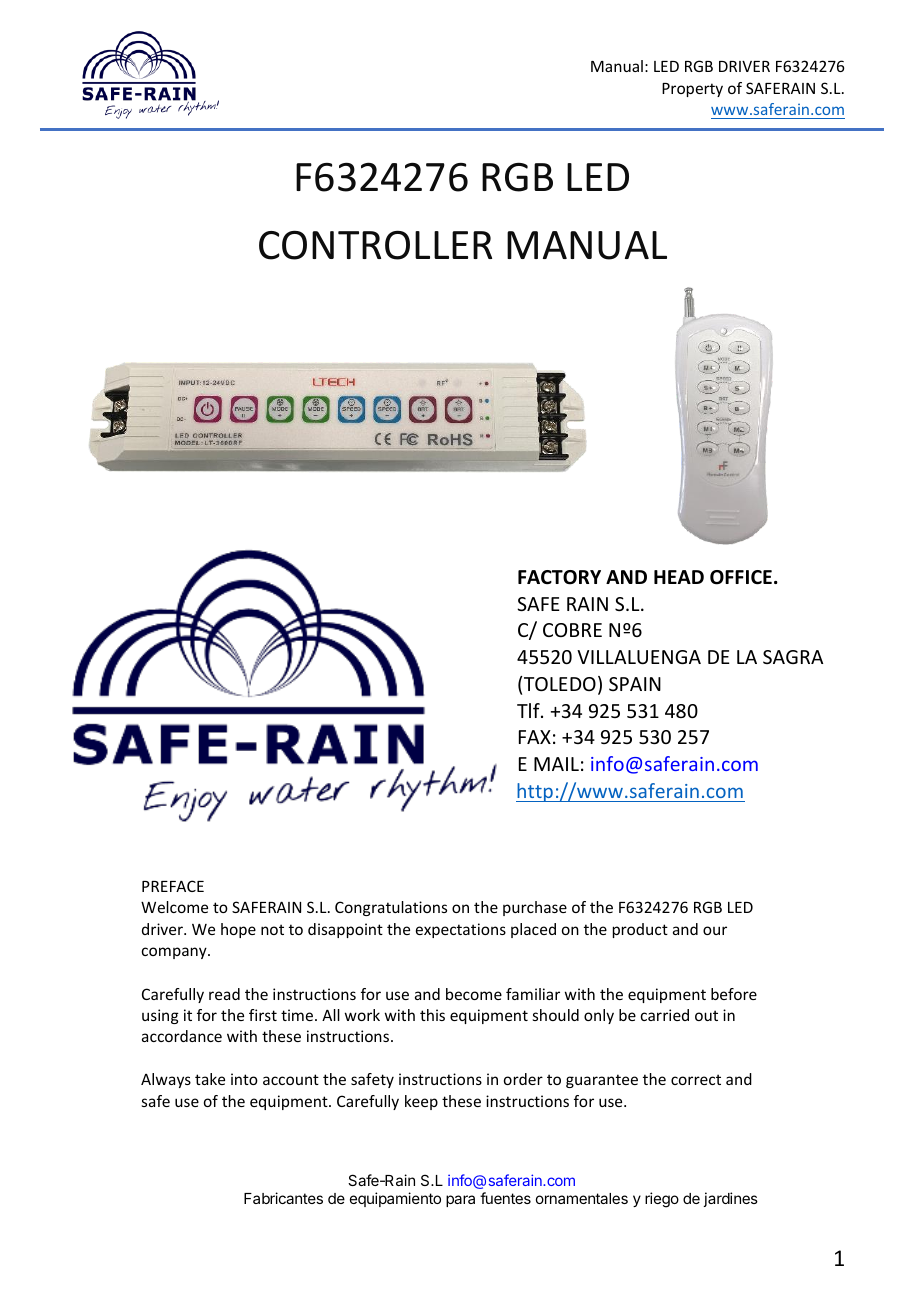 The width and height of the page is (924, 1308). I want to click on HEAD, so click(679, 577).
